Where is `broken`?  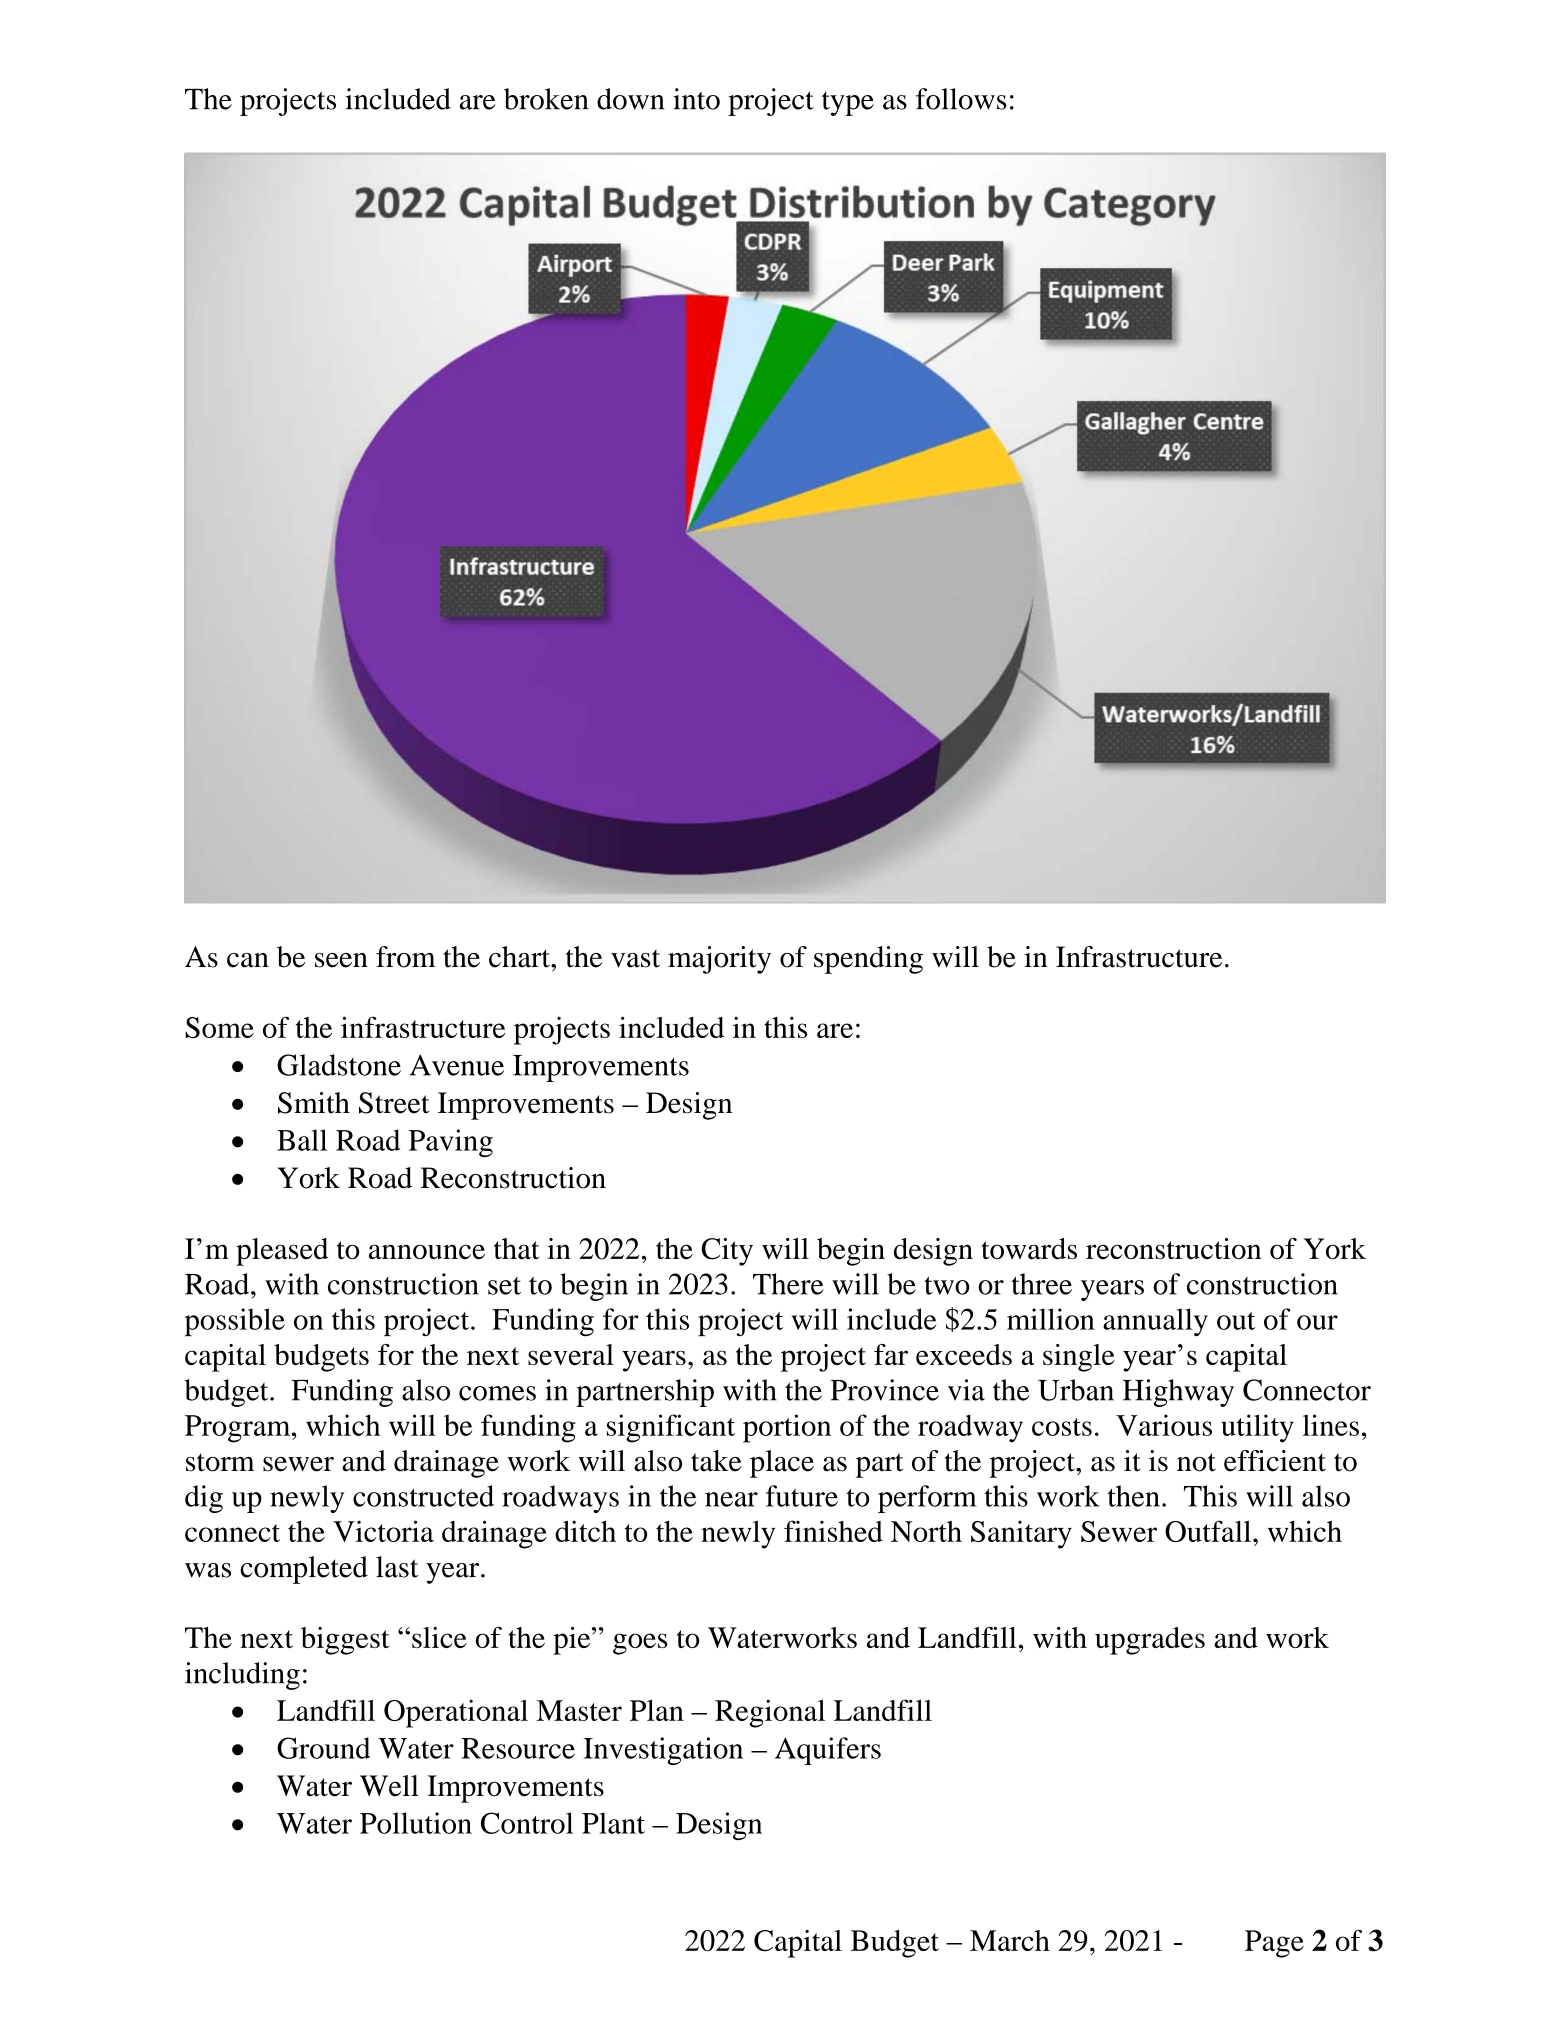
broken is located at coordinates (546, 99).
